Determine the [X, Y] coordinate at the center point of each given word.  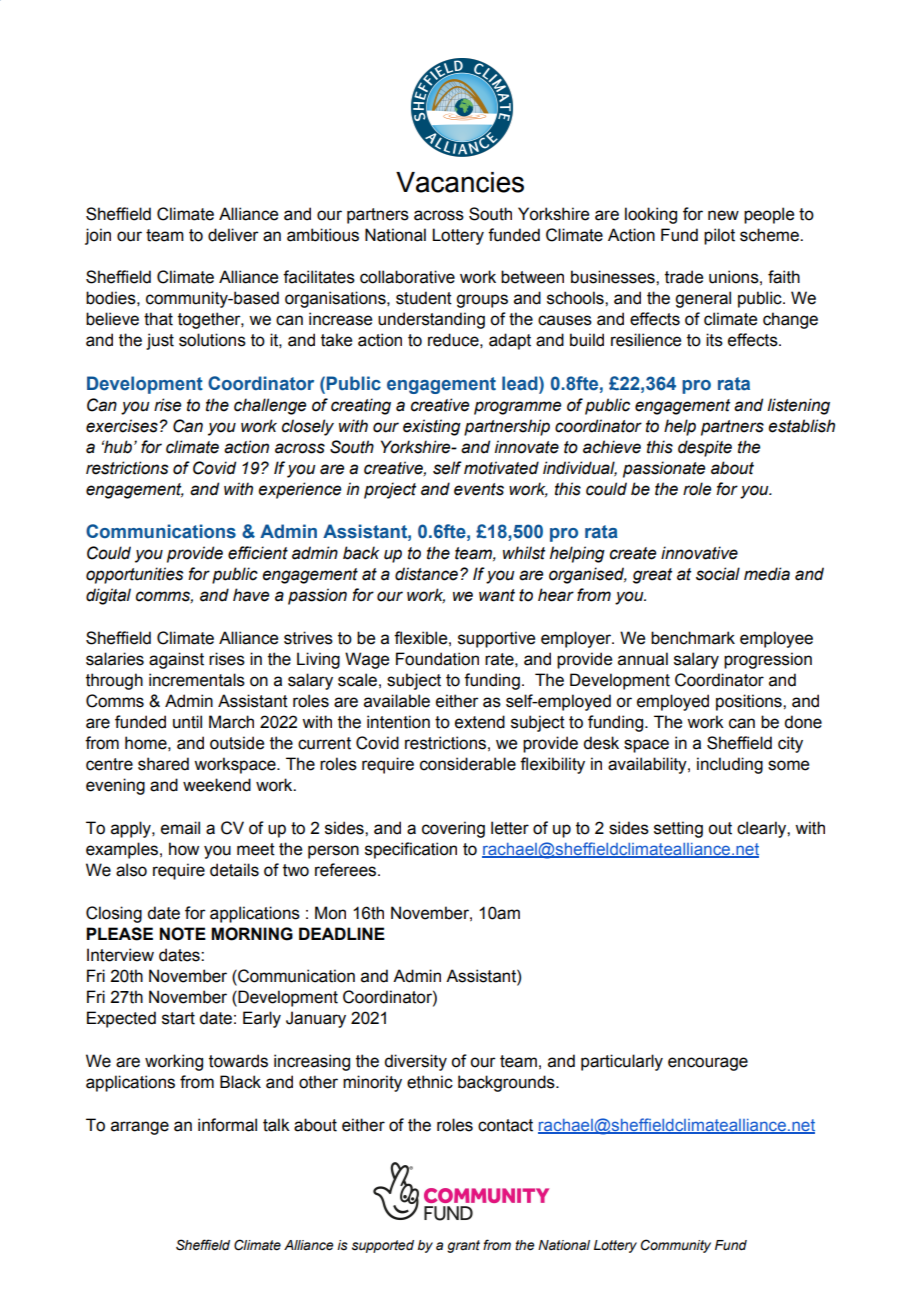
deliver [233, 235]
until [187, 722]
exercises [122, 426]
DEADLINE [342, 933]
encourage [708, 1064]
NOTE [183, 934]
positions [750, 702]
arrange [140, 1128]
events [479, 489]
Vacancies [460, 182]
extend [480, 722]
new [723, 215]
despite [705, 448]
